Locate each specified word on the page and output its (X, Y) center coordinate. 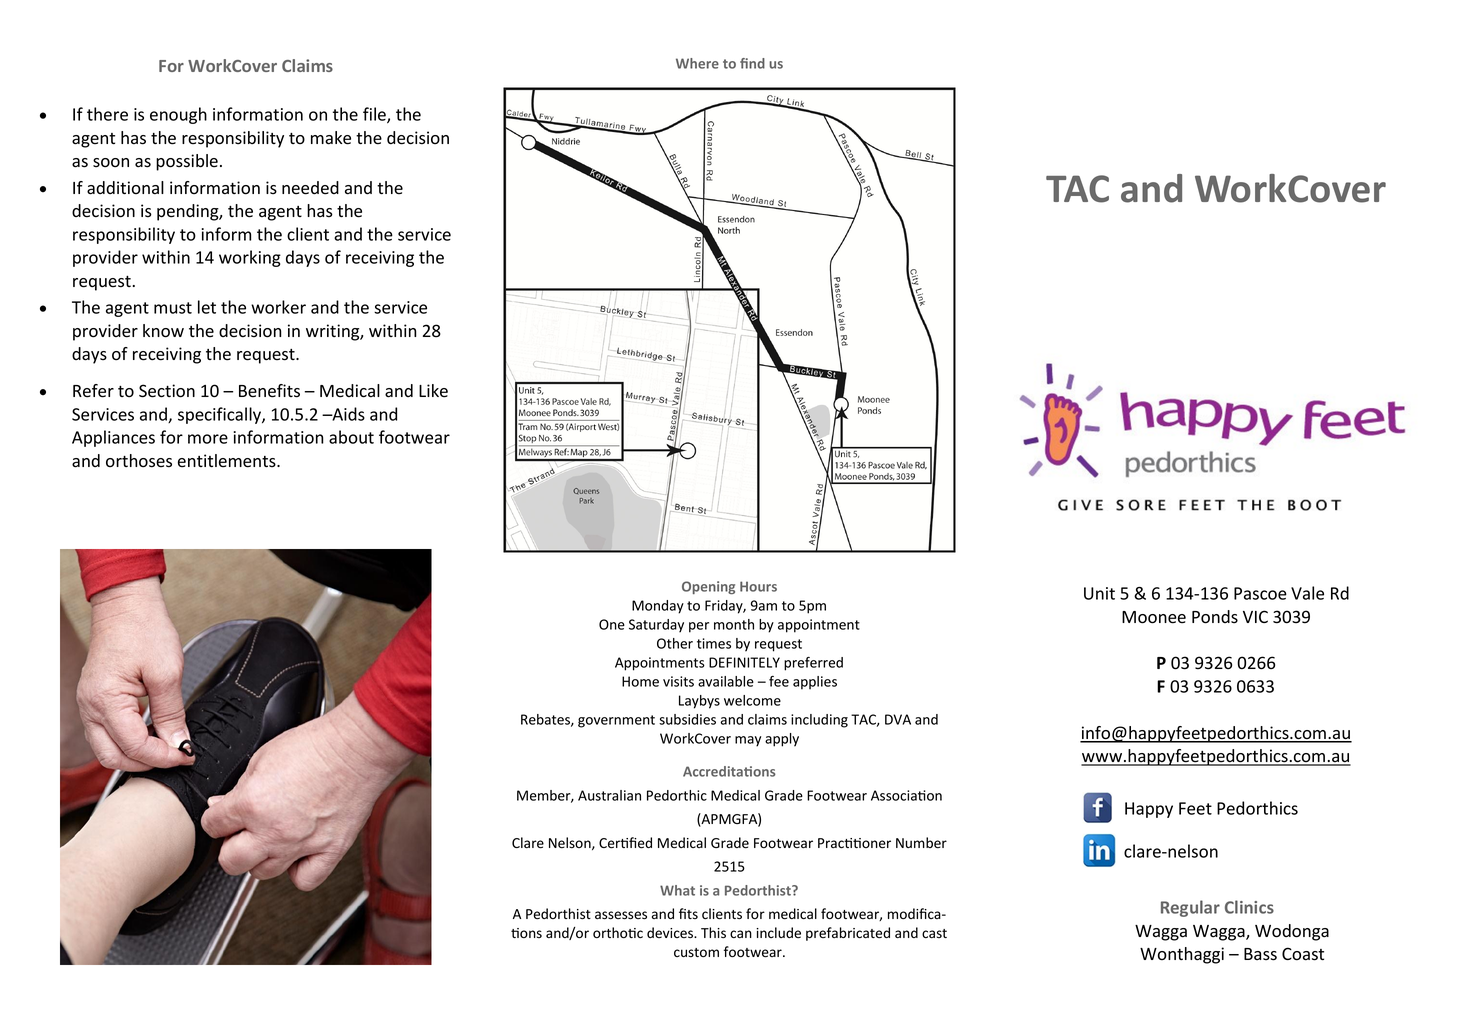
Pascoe (1260, 593)
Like (433, 391)
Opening (708, 587)
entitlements (228, 461)
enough (178, 115)
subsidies (687, 719)
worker (278, 307)
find (752, 63)
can (741, 934)
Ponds (1215, 617)
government (616, 721)
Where (697, 63)
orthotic (618, 932)
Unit (1099, 593)
